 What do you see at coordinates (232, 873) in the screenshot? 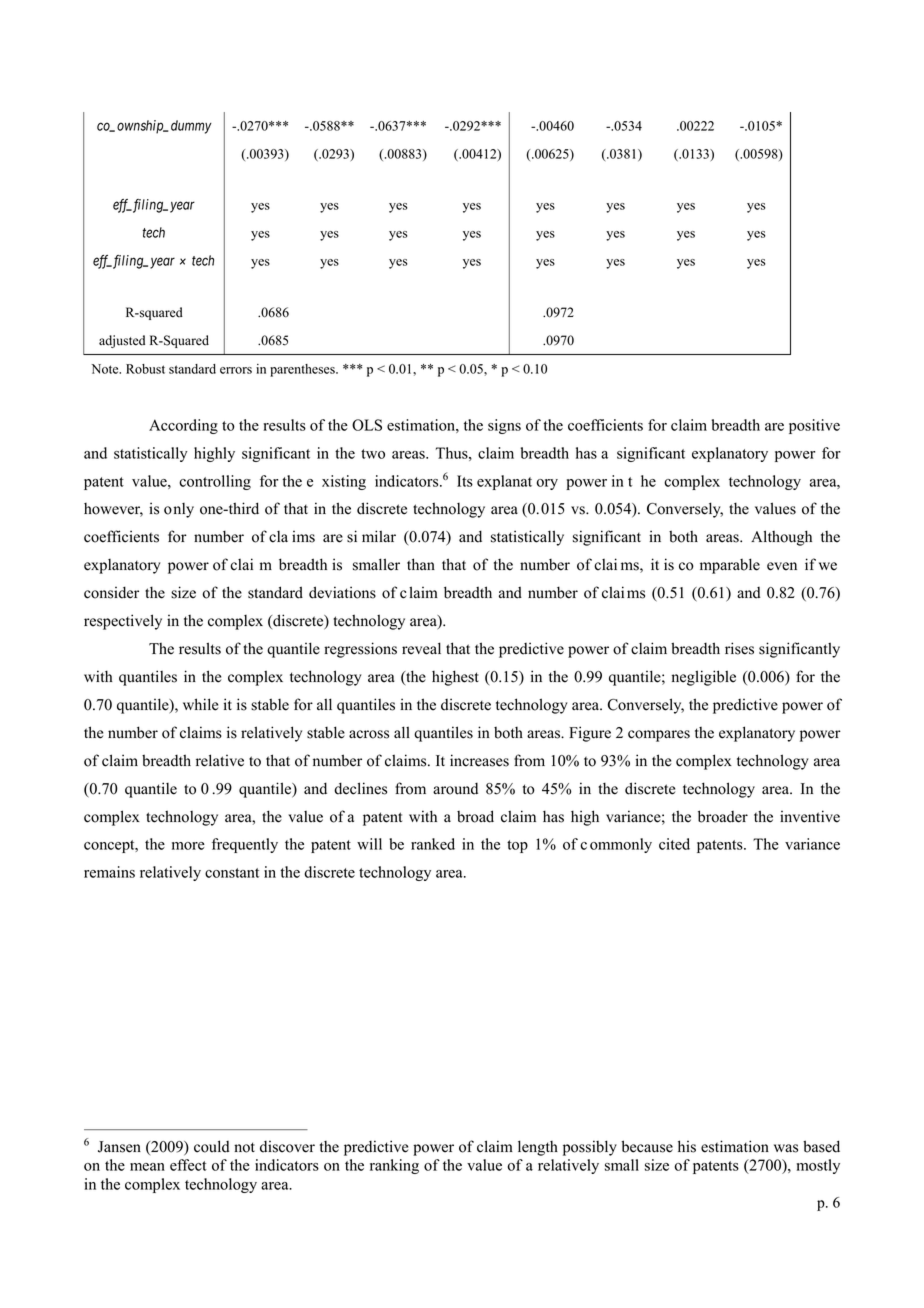
I see `constant` at bounding box center [232, 873].
